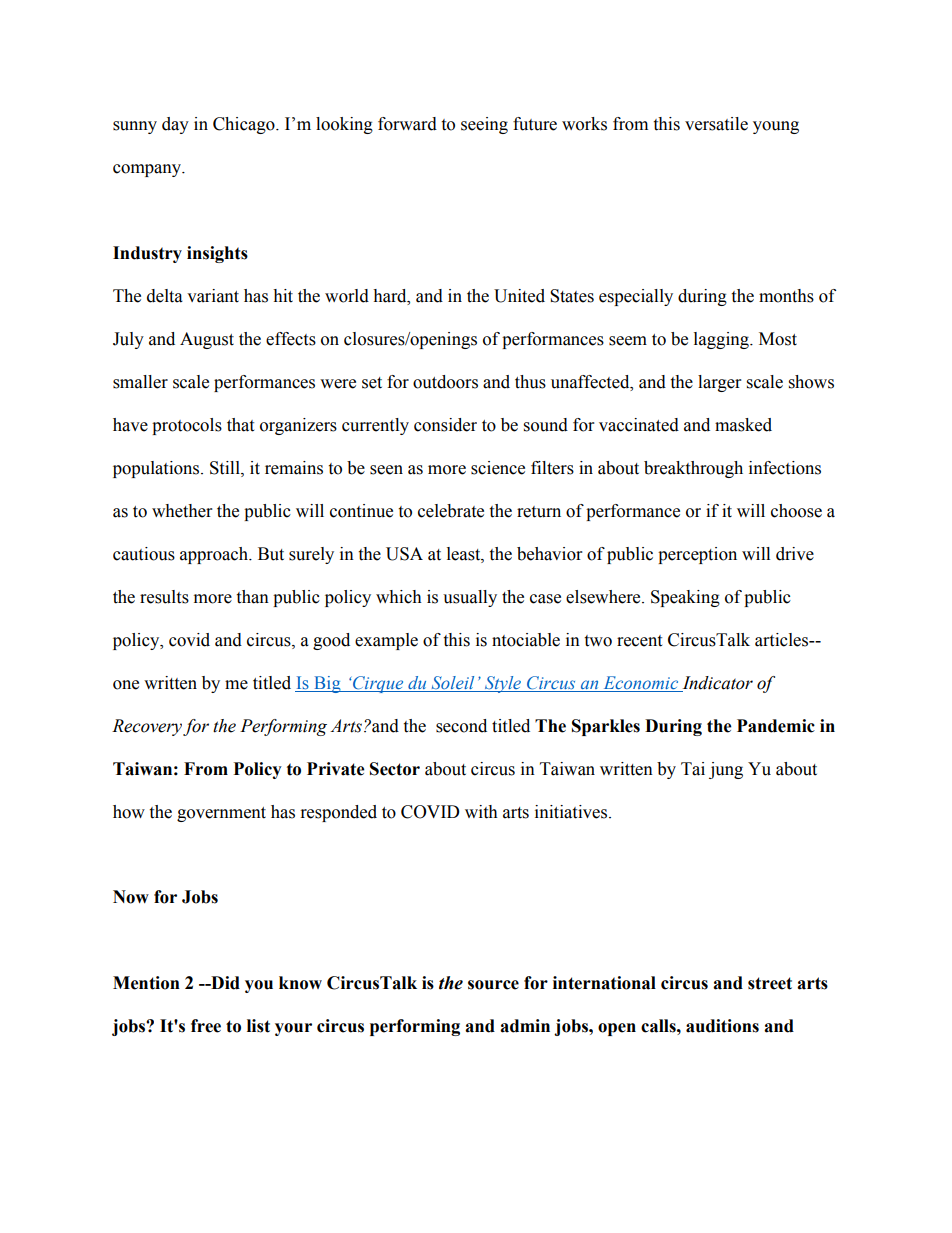 This screenshot has width=952, height=1233. I want to click on usually, so click(470, 598).
